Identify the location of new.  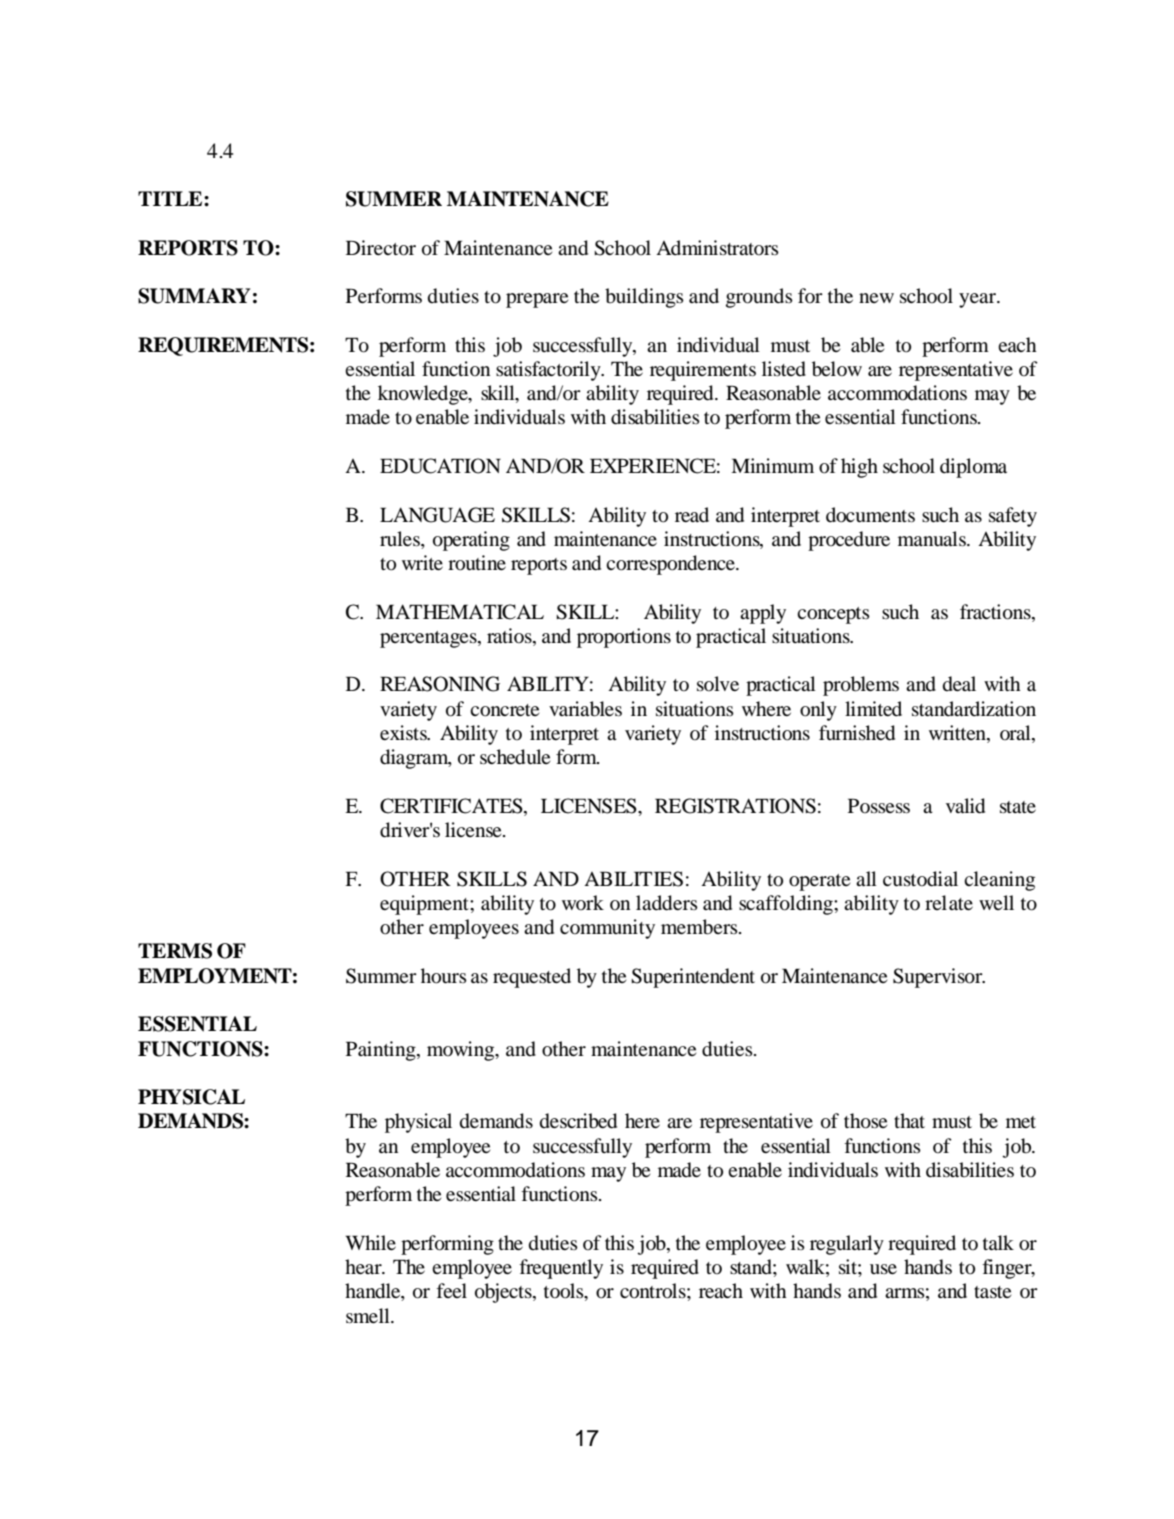
(876, 298).
